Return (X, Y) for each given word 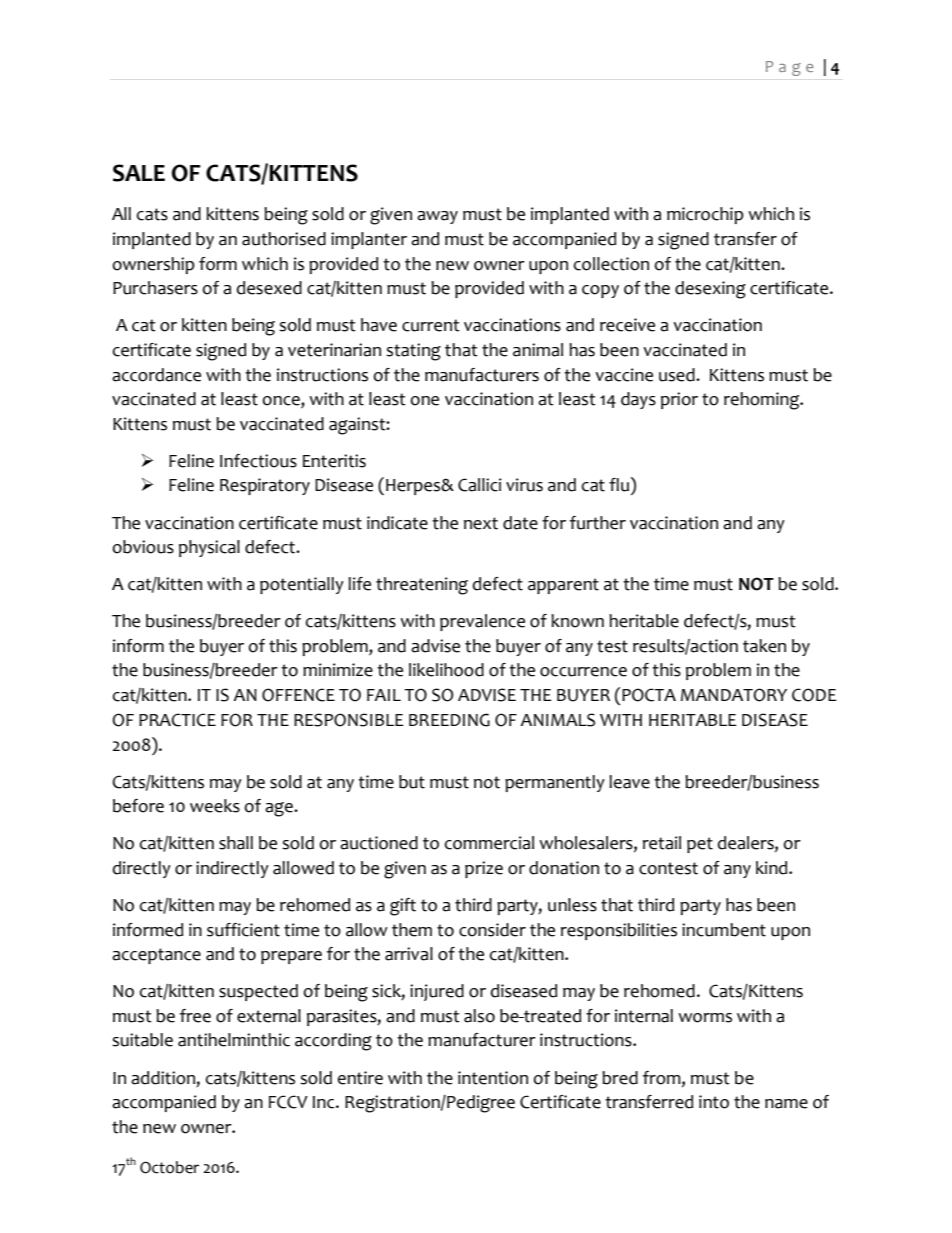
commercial (489, 843)
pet (700, 845)
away (437, 217)
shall (236, 843)
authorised (284, 239)
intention (493, 1078)
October (169, 1167)
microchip (705, 215)
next (481, 523)
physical (209, 548)
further (598, 523)
